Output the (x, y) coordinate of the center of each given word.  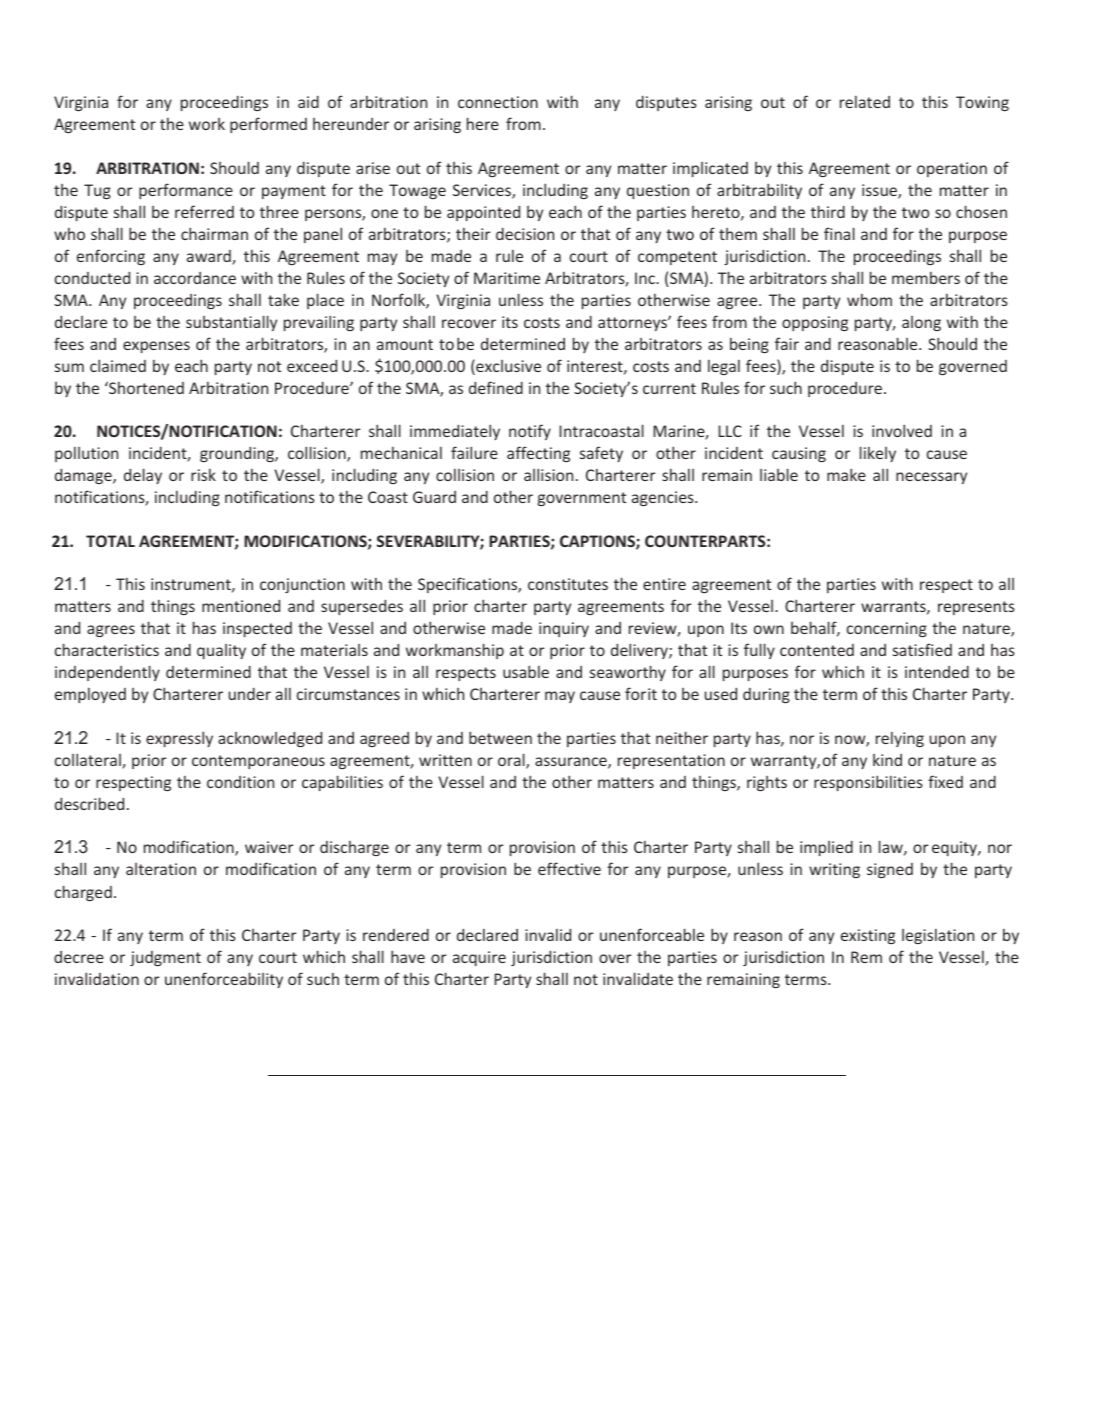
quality (221, 651)
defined (496, 387)
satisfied (922, 649)
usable (526, 671)
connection (498, 102)
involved (902, 430)
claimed (118, 365)
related (865, 102)
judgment (165, 958)
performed (268, 125)
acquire (479, 958)
